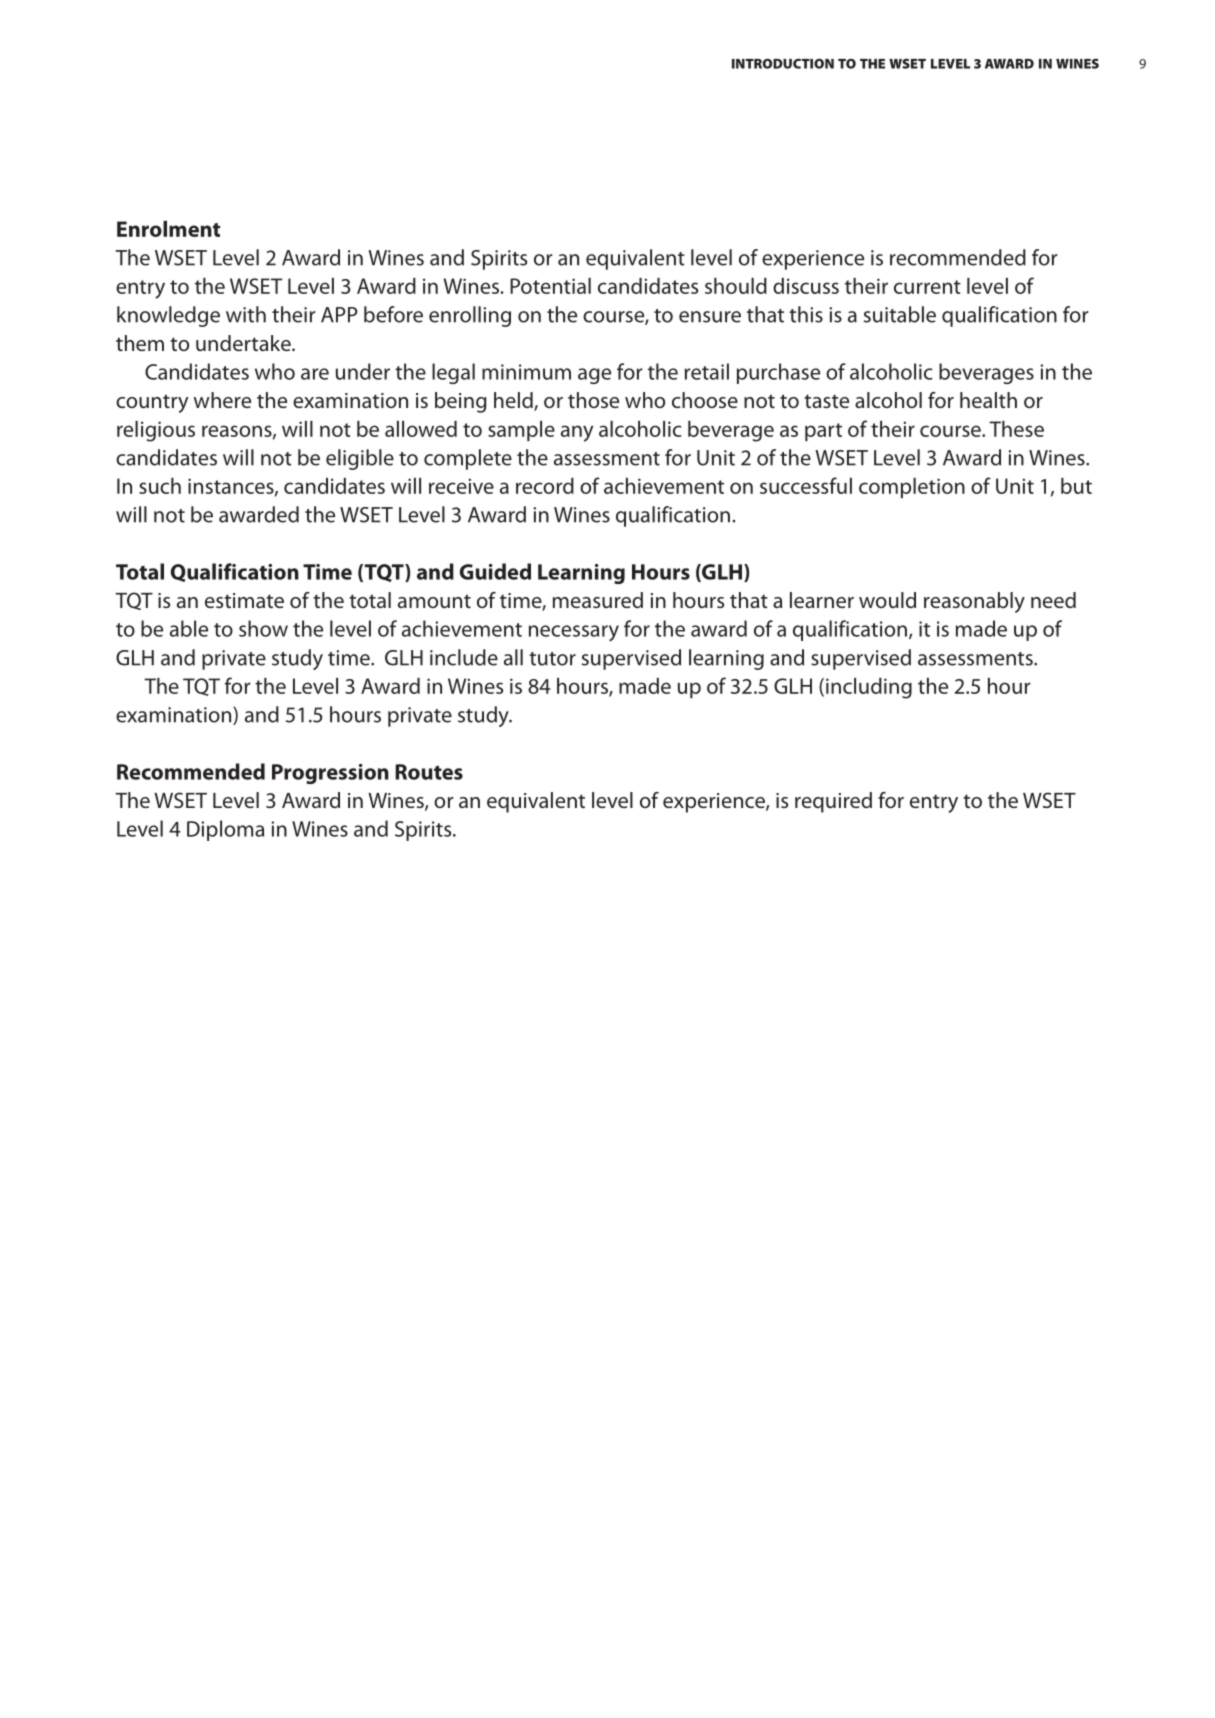  What do you see at coordinates (168, 229) in the document?
I see `Enrolment` at bounding box center [168, 229].
